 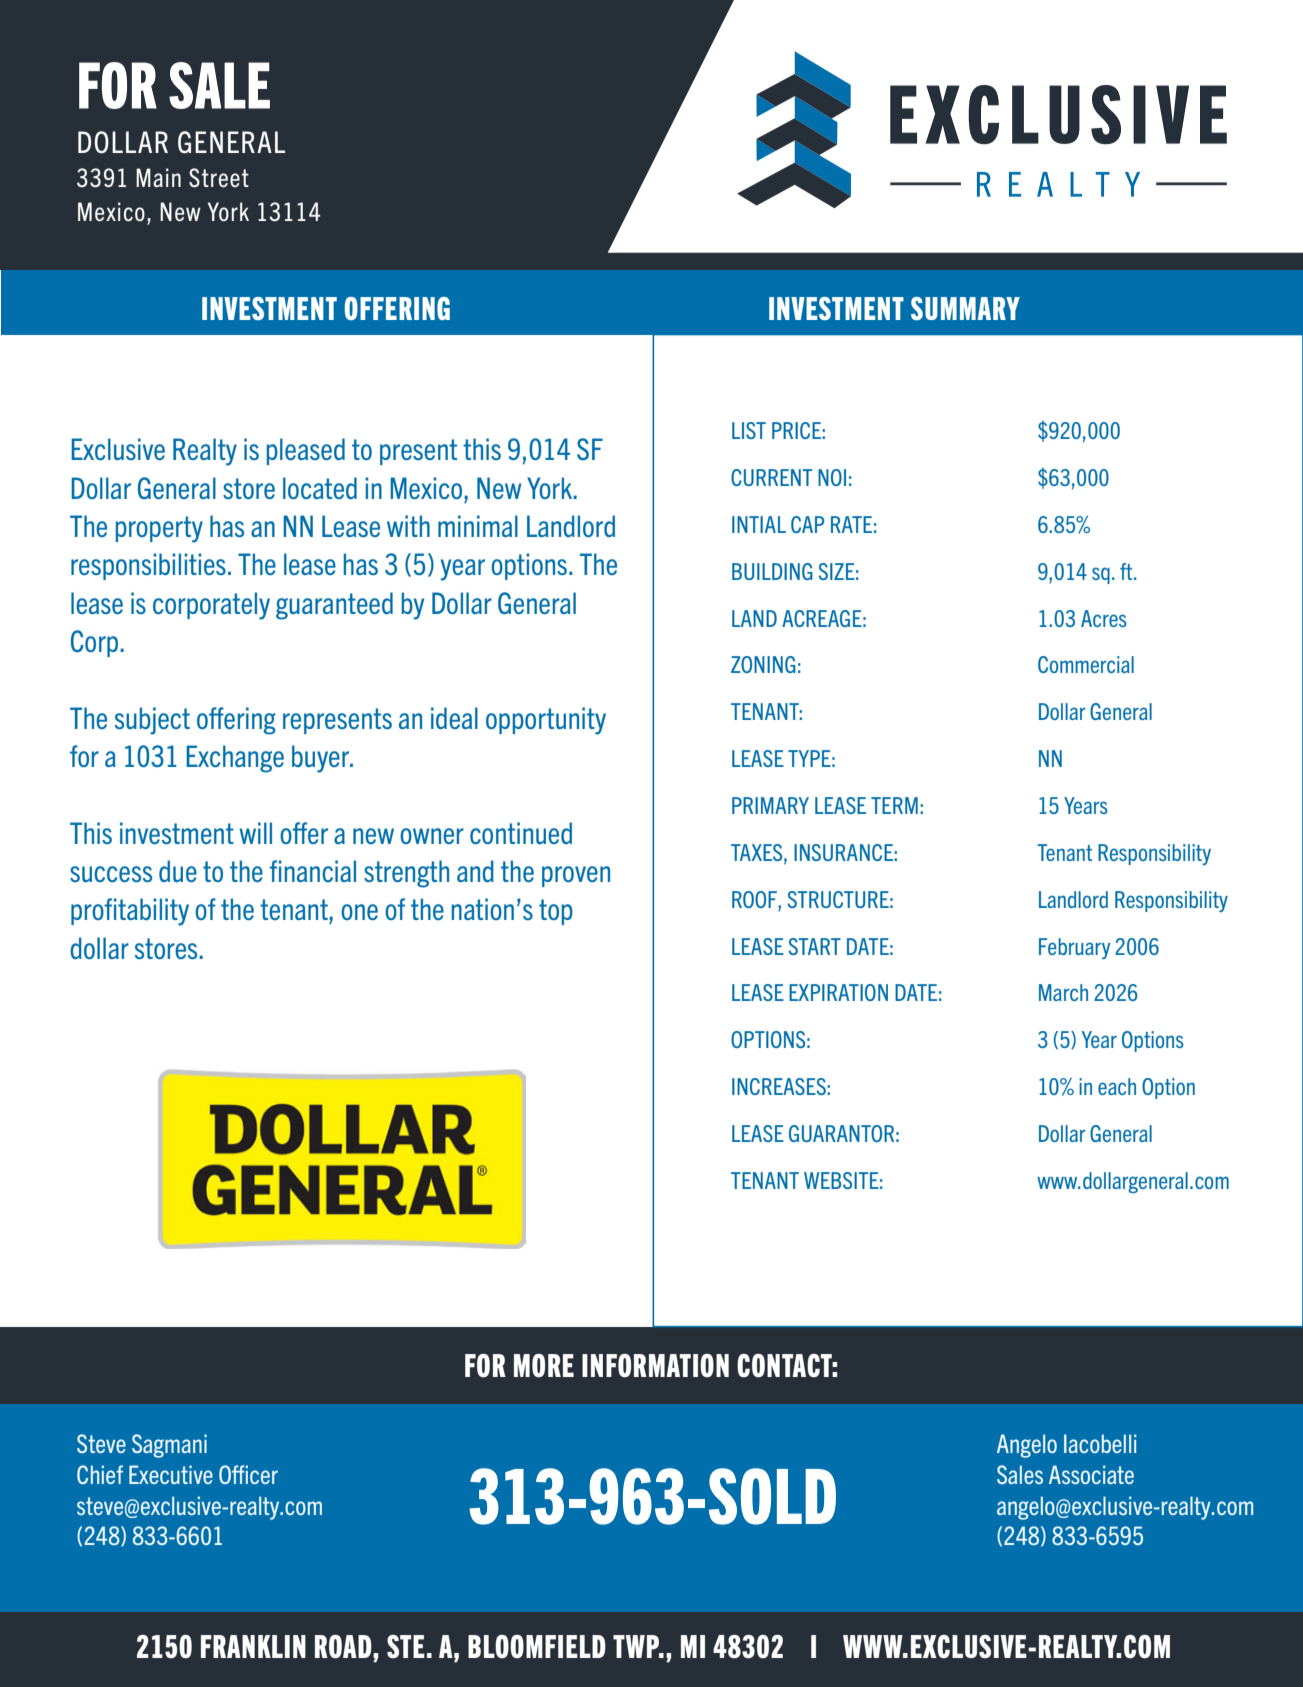 What do you see at coordinates (219, 178) in the page?
I see `Street` at bounding box center [219, 178].
